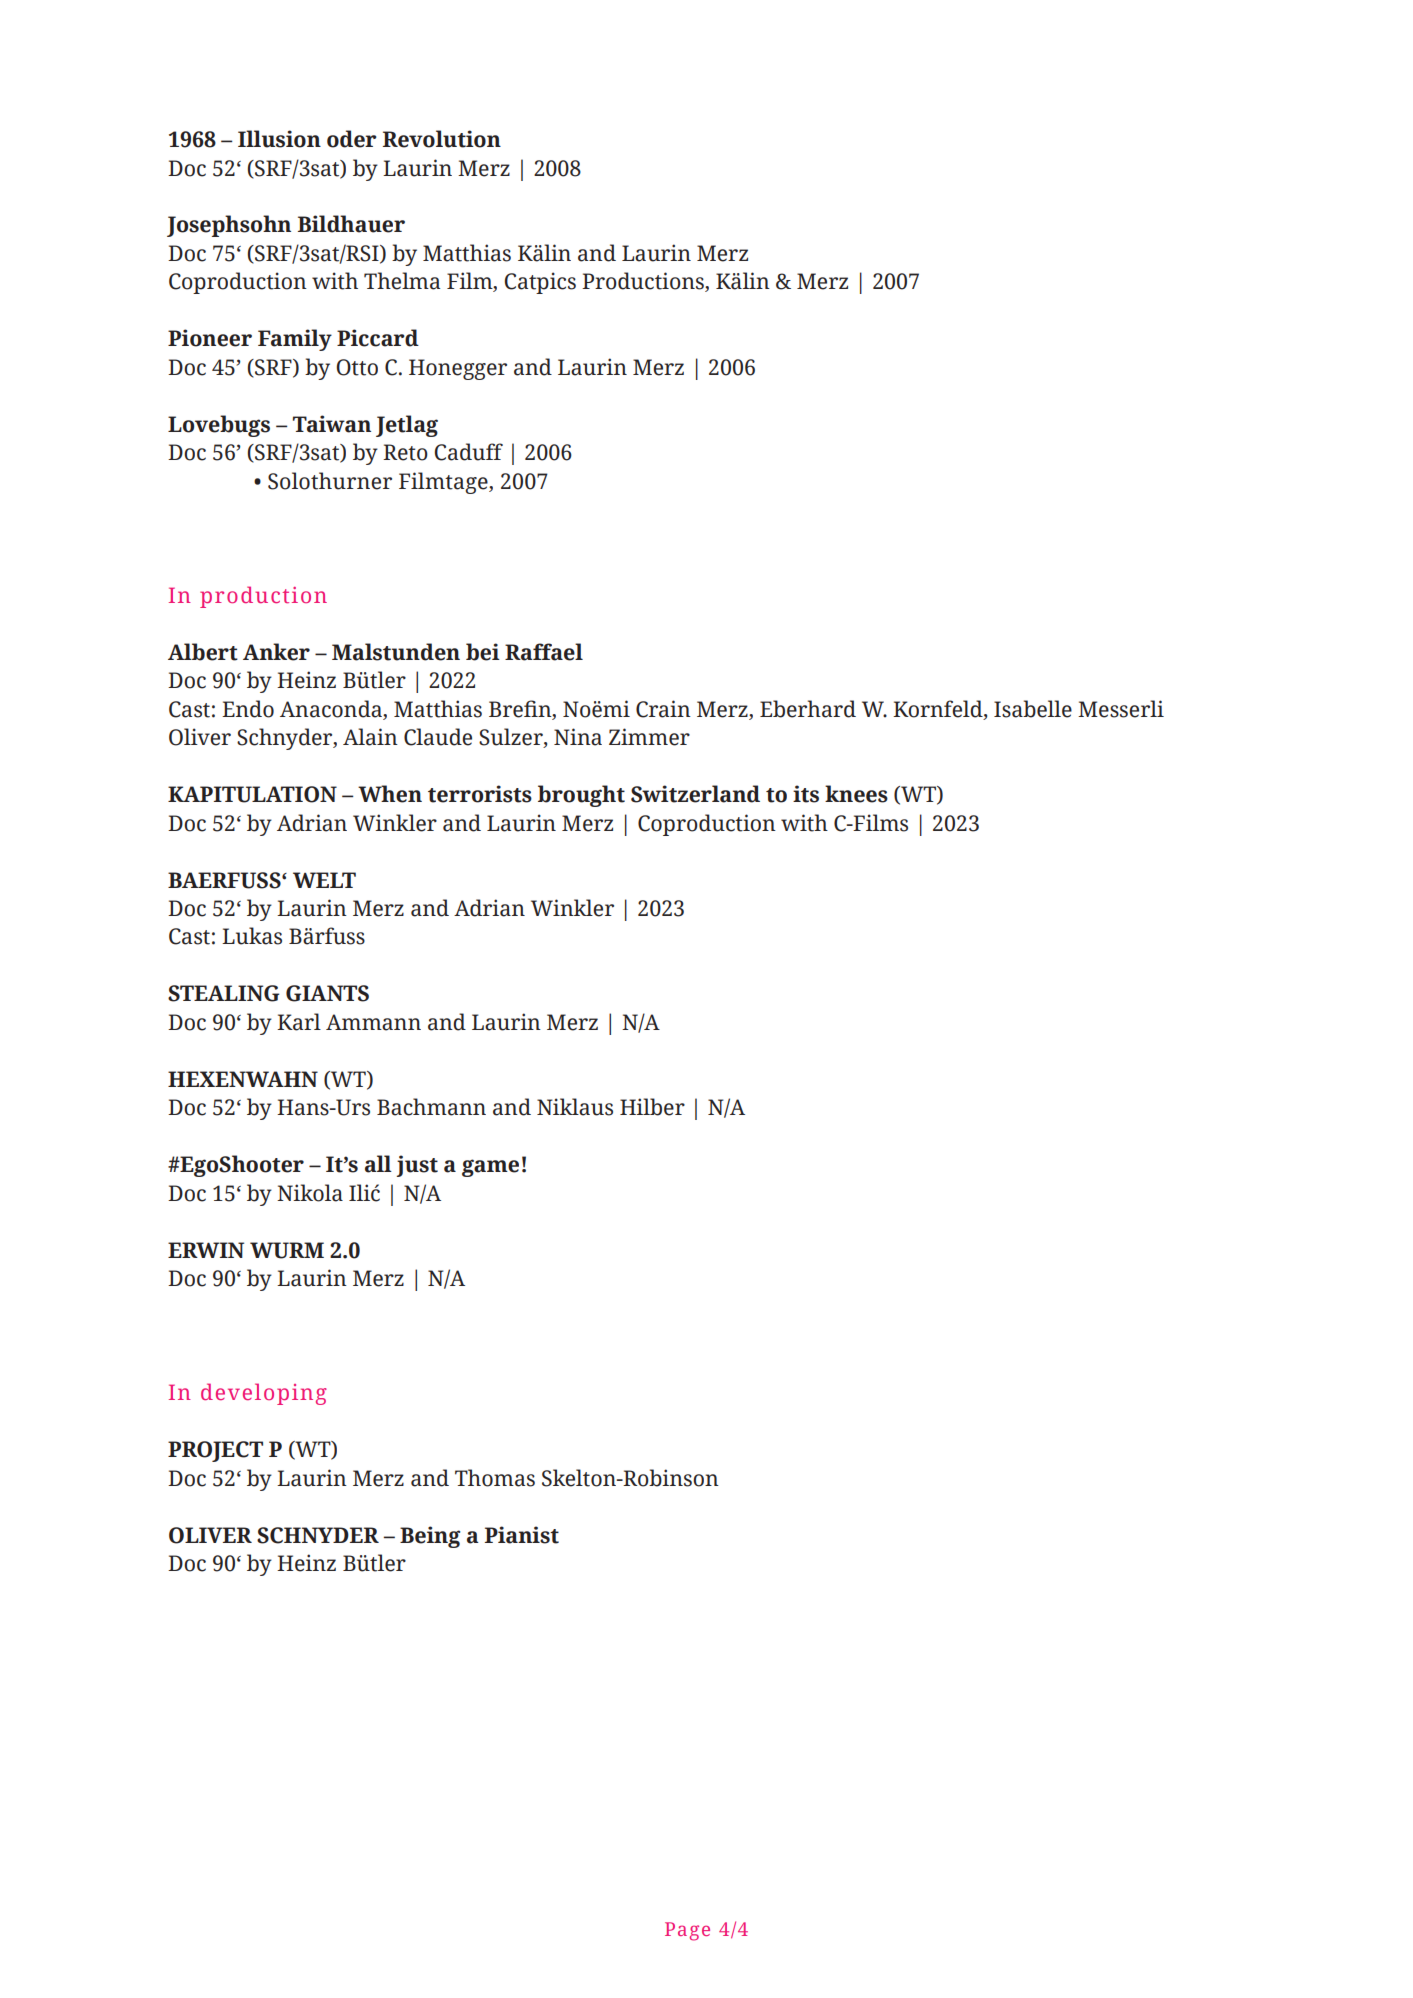 The width and height of the screenshot is (1413, 1998). What do you see at coordinates (1033, 709) in the screenshot?
I see `Isabelle` at bounding box center [1033, 709].
